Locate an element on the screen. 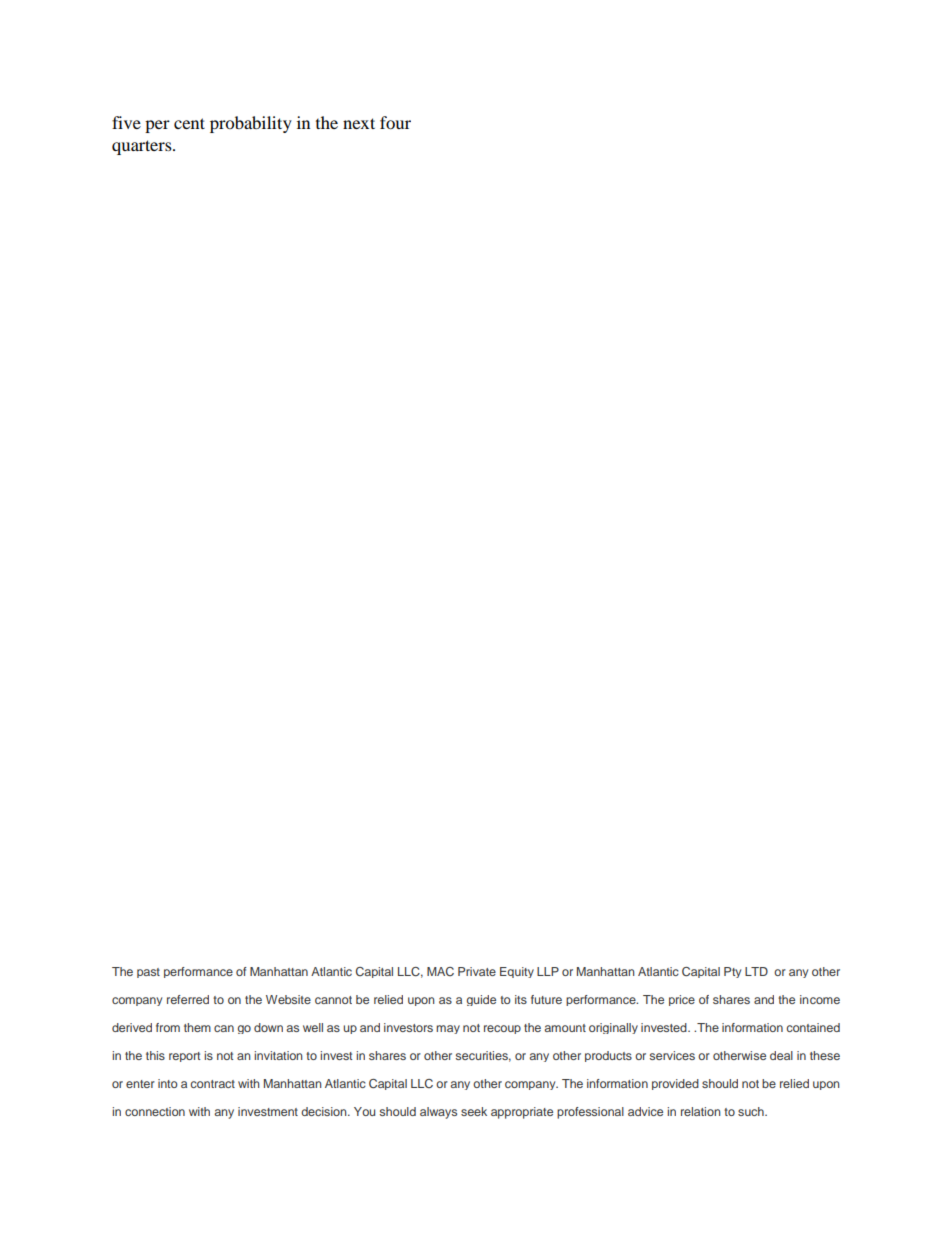 The height and width of the screenshot is (1233, 952). Private is located at coordinates (477, 971).
